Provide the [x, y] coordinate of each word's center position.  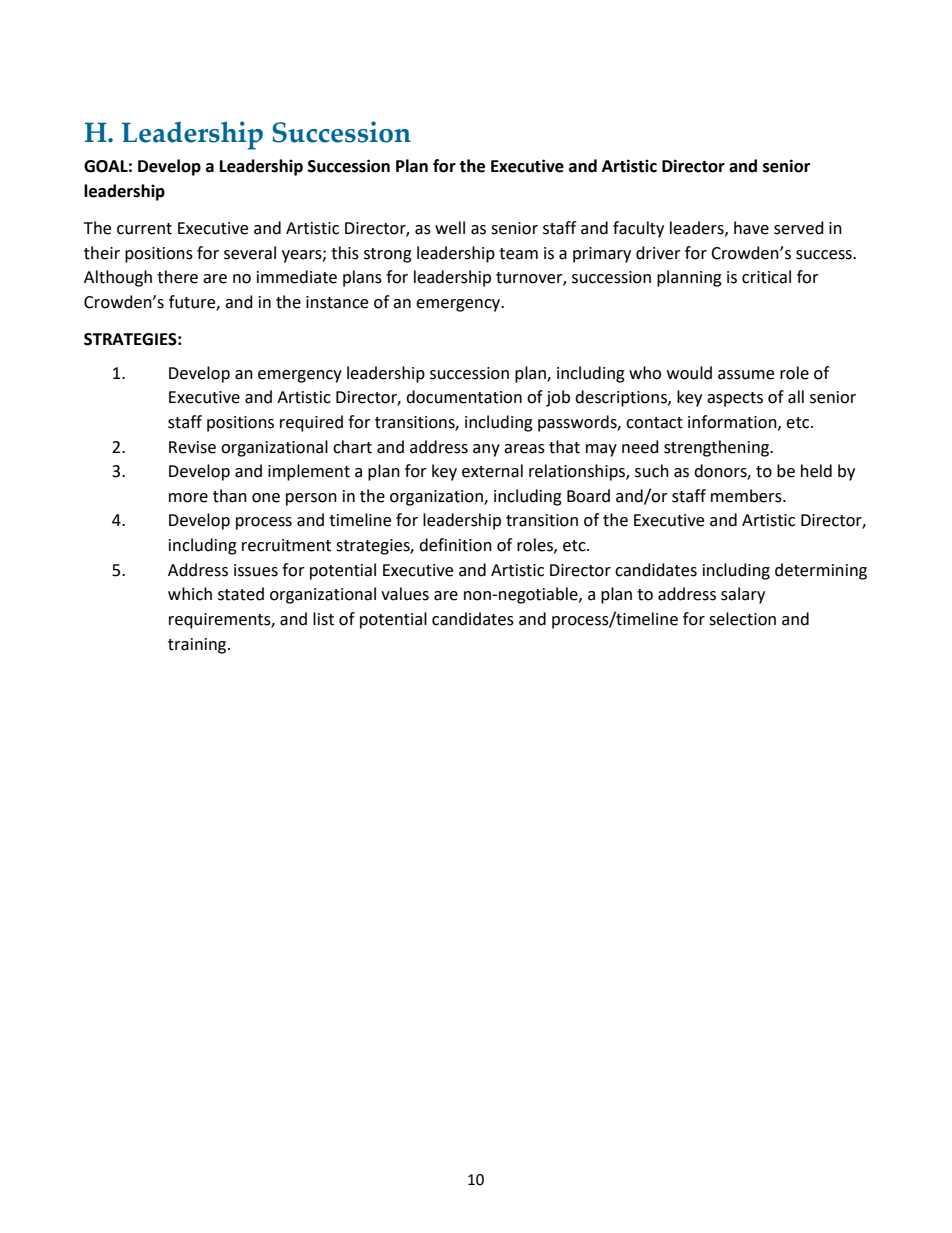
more [188, 498]
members [747, 496]
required [311, 423]
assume [746, 375]
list [323, 619]
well [450, 228]
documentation [464, 397]
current [144, 229]
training [198, 646]
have [751, 228]
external [492, 471]
